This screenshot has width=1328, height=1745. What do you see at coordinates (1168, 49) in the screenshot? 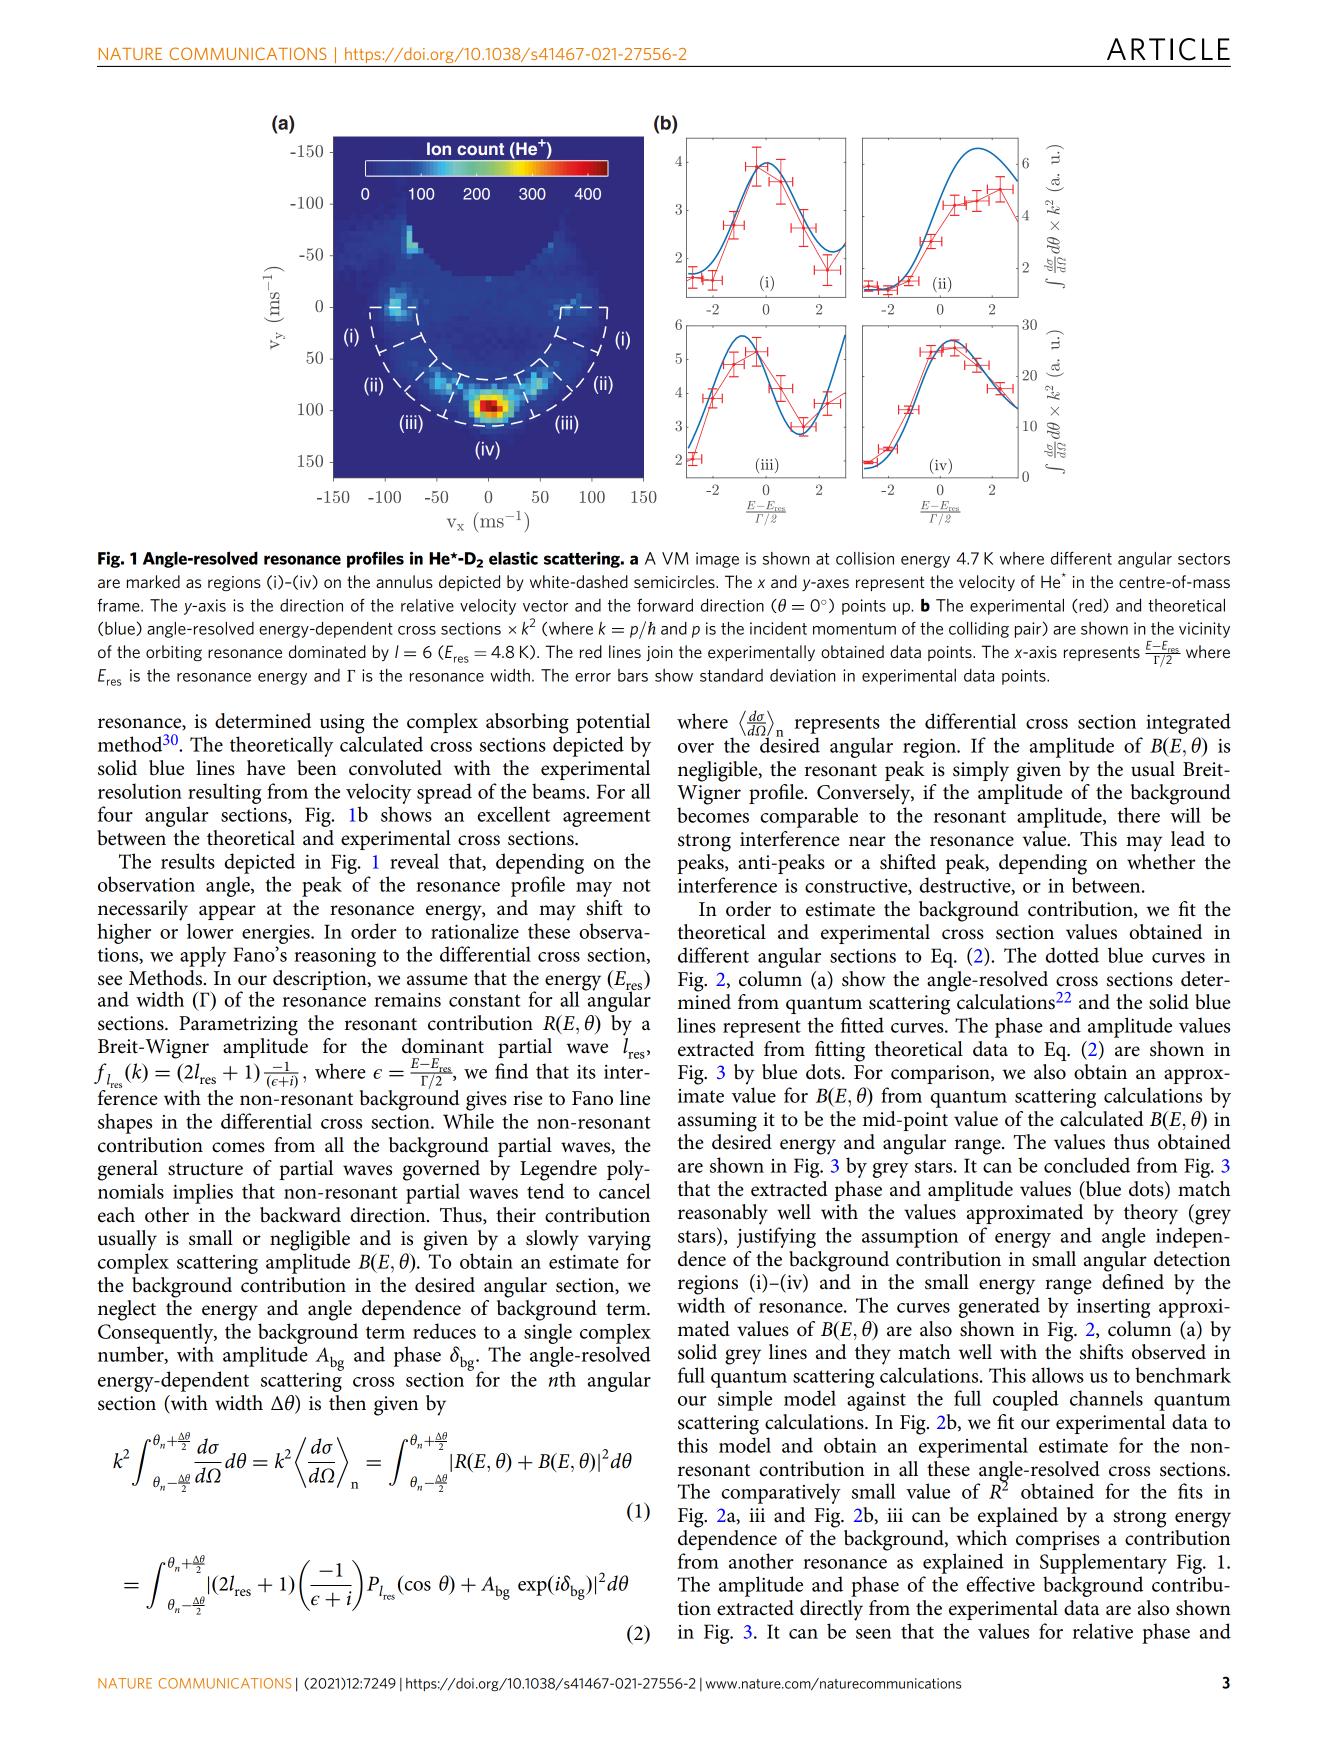
I see `ARTICLE` at bounding box center [1168, 49].
